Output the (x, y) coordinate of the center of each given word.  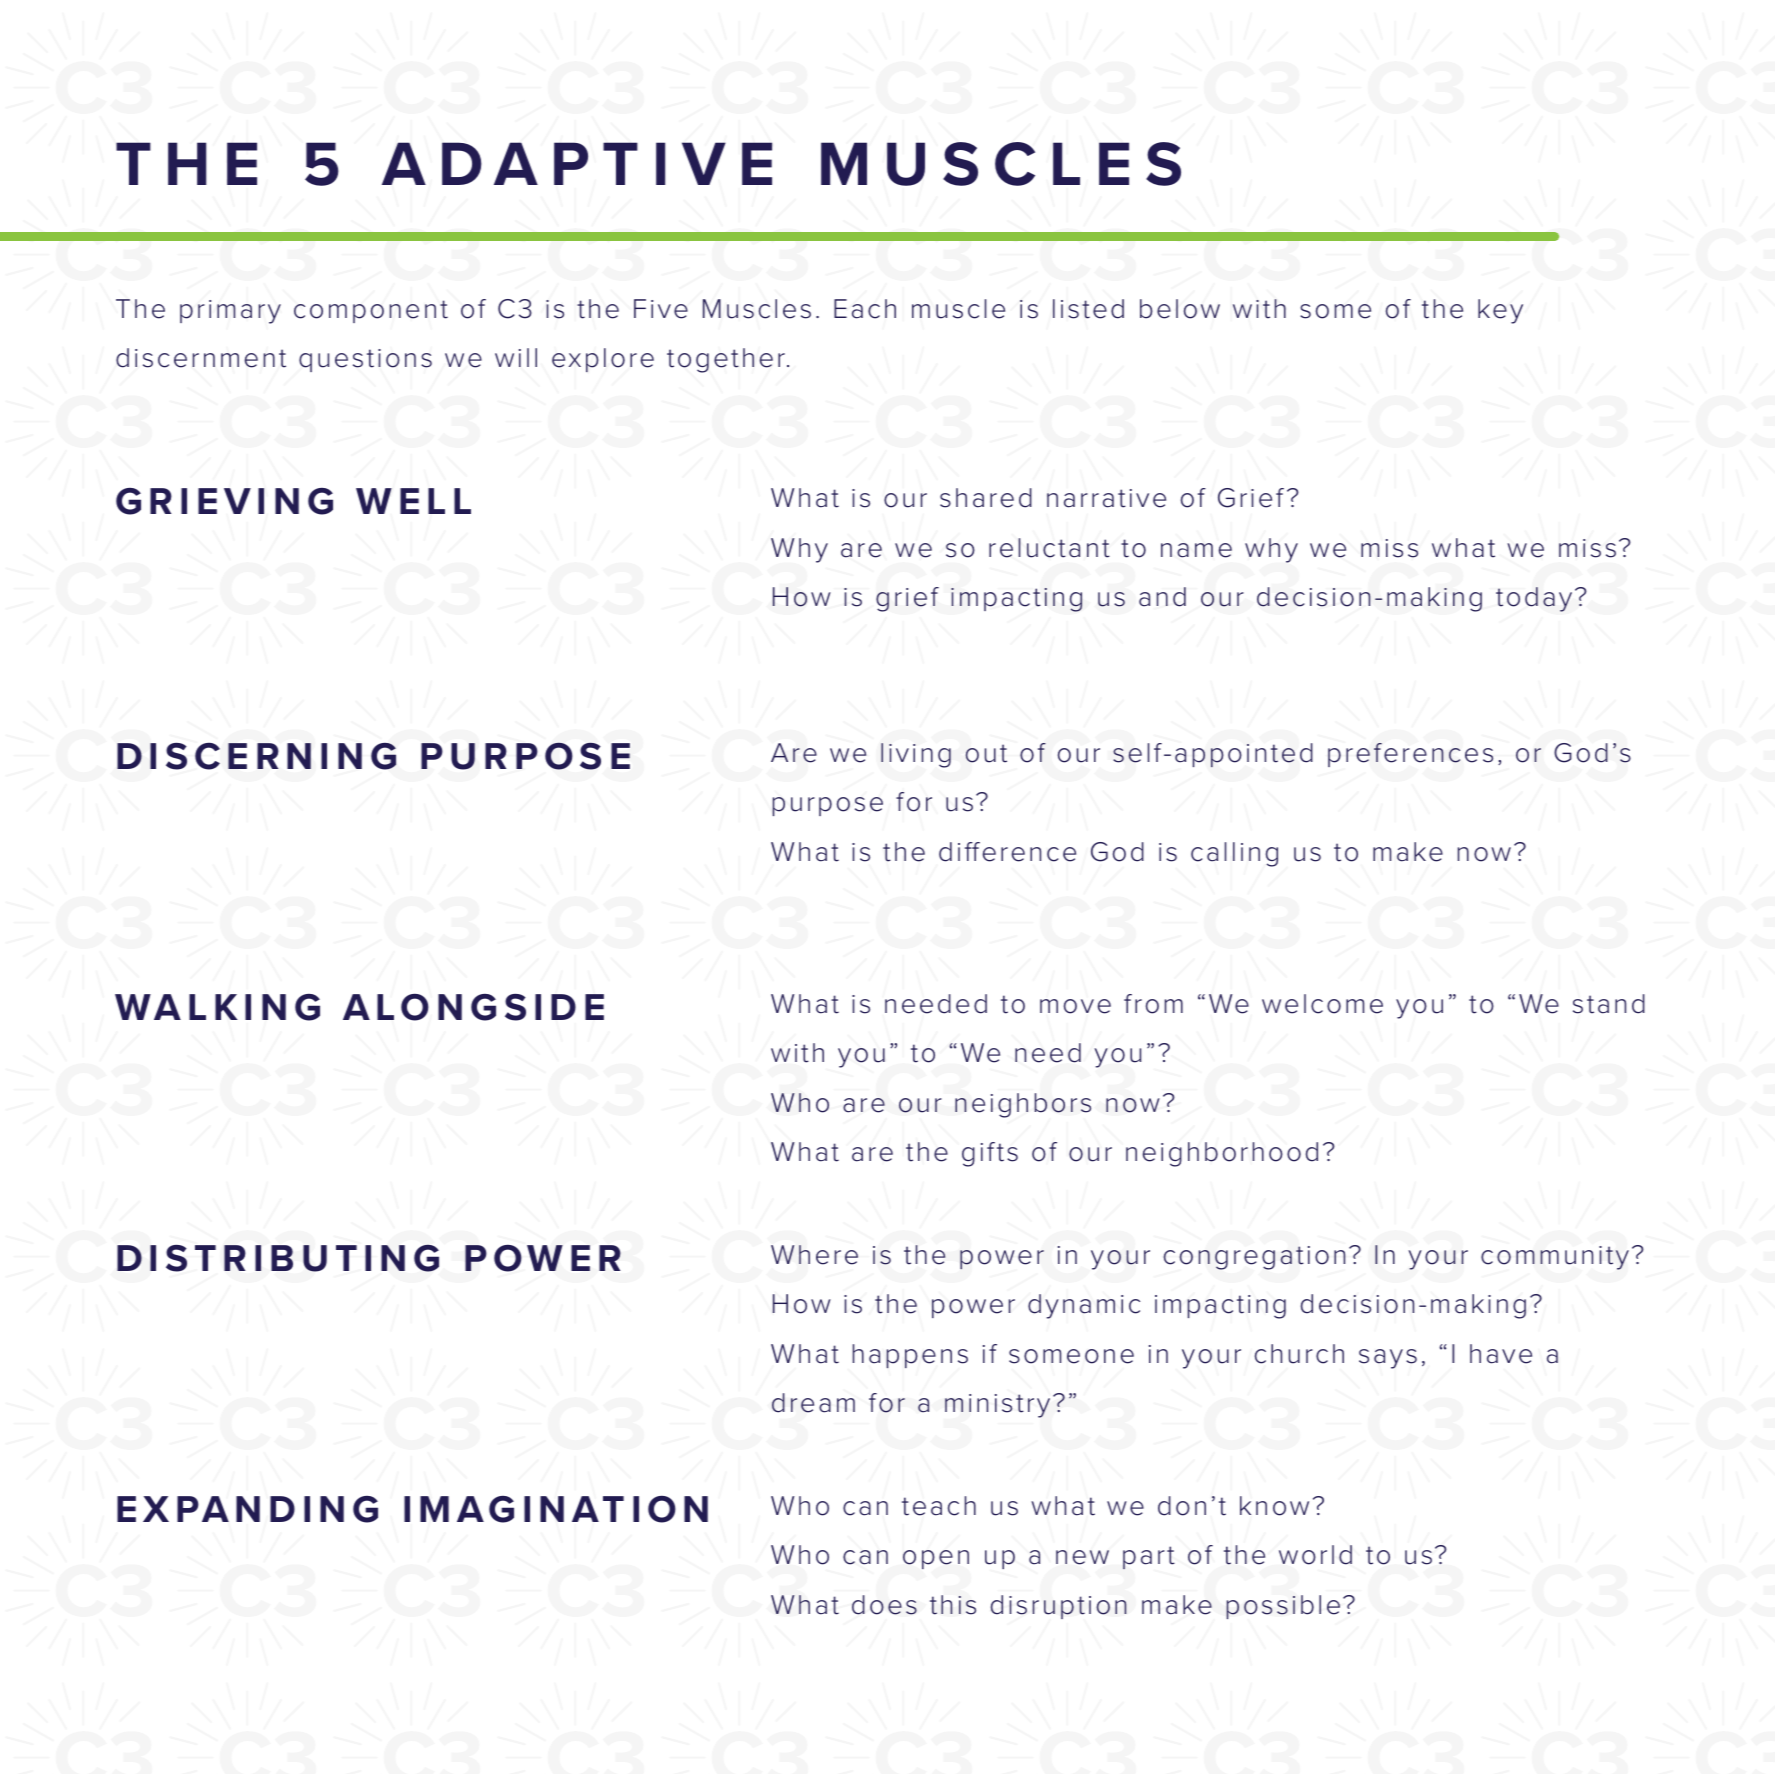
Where (814, 1255)
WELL (413, 501)
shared (986, 498)
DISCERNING (256, 756)
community (1555, 1258)
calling (1234, 854)
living (916, 755)
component (371, 311)
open (936, 1559)
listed (1088, 309)
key (1500, 311)
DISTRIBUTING (278, 1258)
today (1534, 599)
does (884, 1605)
